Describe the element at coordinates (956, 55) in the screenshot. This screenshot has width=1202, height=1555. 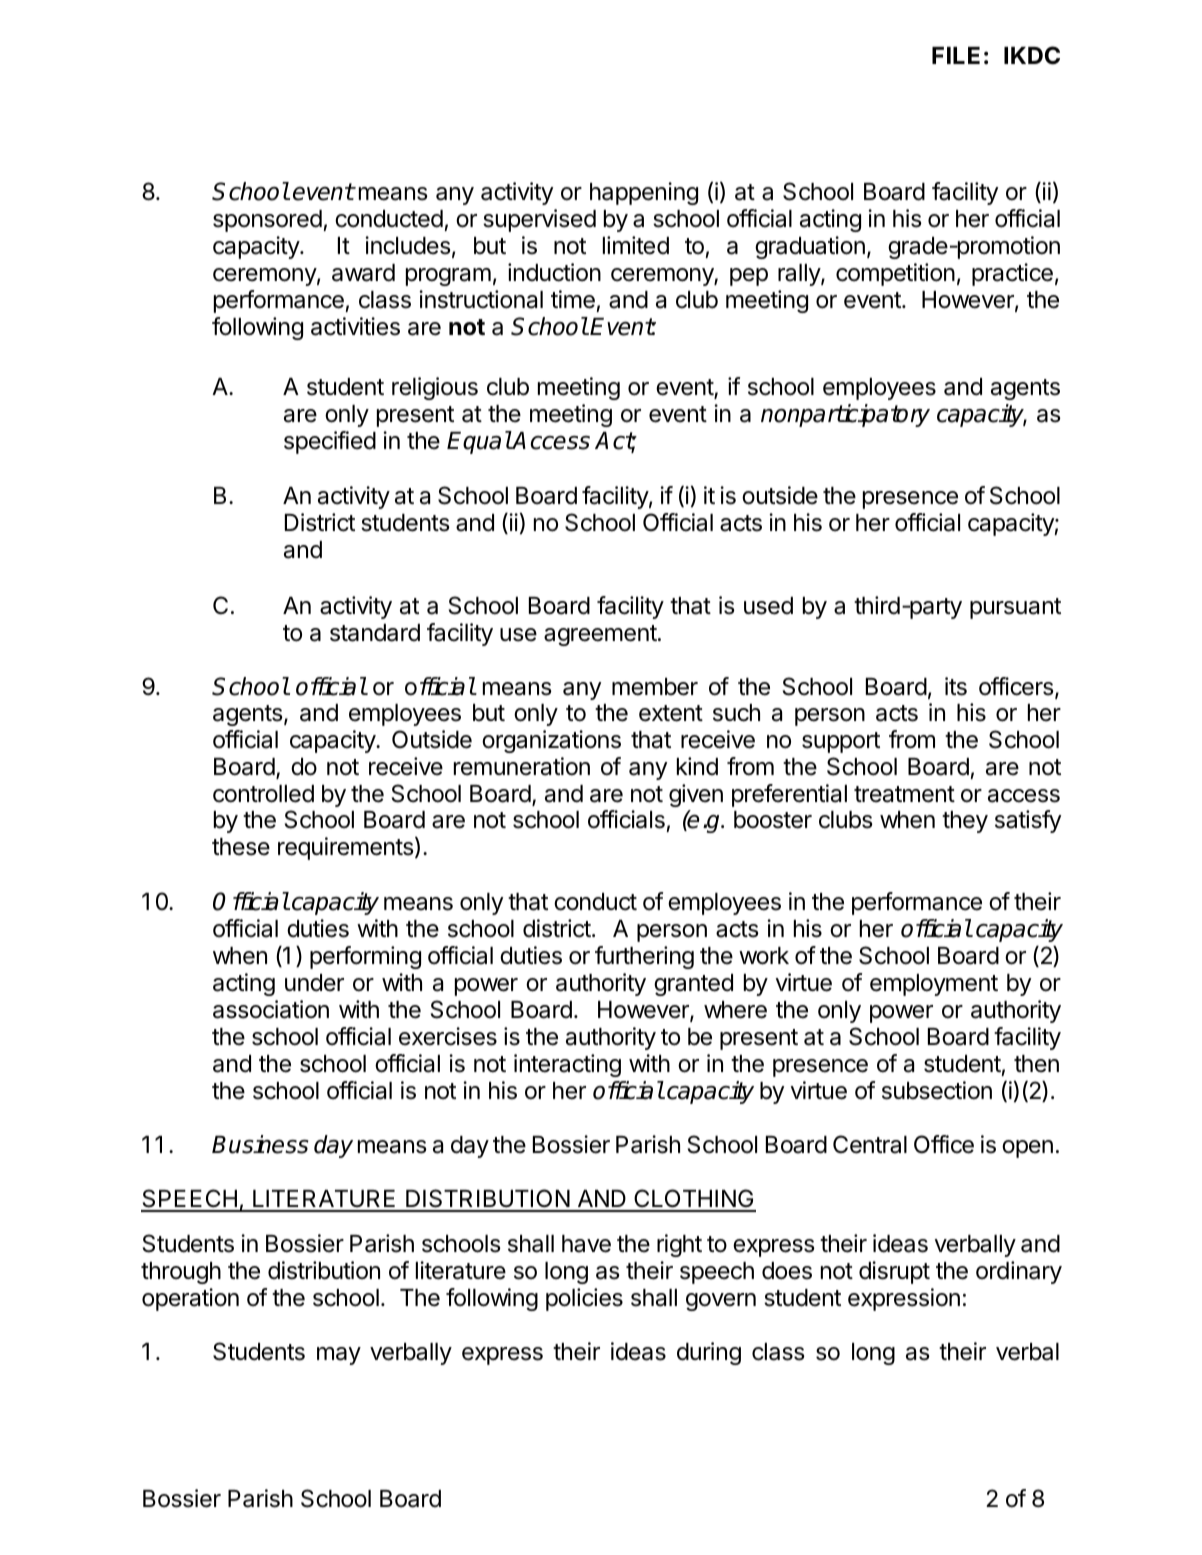
I see `FILE` at that location.
